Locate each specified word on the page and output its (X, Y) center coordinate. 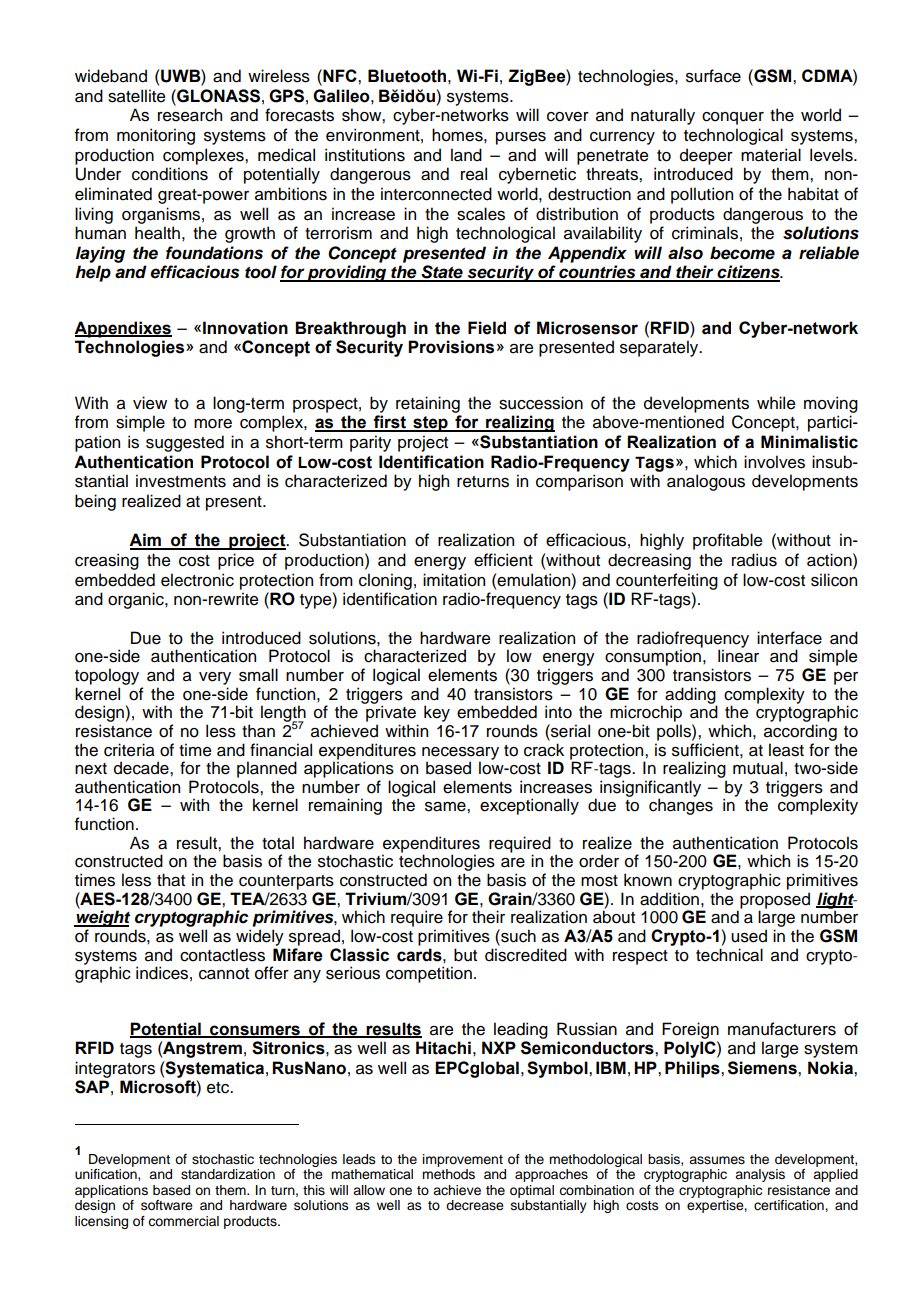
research (190, 115)
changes (681, 806)
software (167, 1205)
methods (448, 1174)
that (171, 880)
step (430, 424)
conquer (733, 118)
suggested (185, 443)
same (446, 807)
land (466, 155)
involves (774, 462)
